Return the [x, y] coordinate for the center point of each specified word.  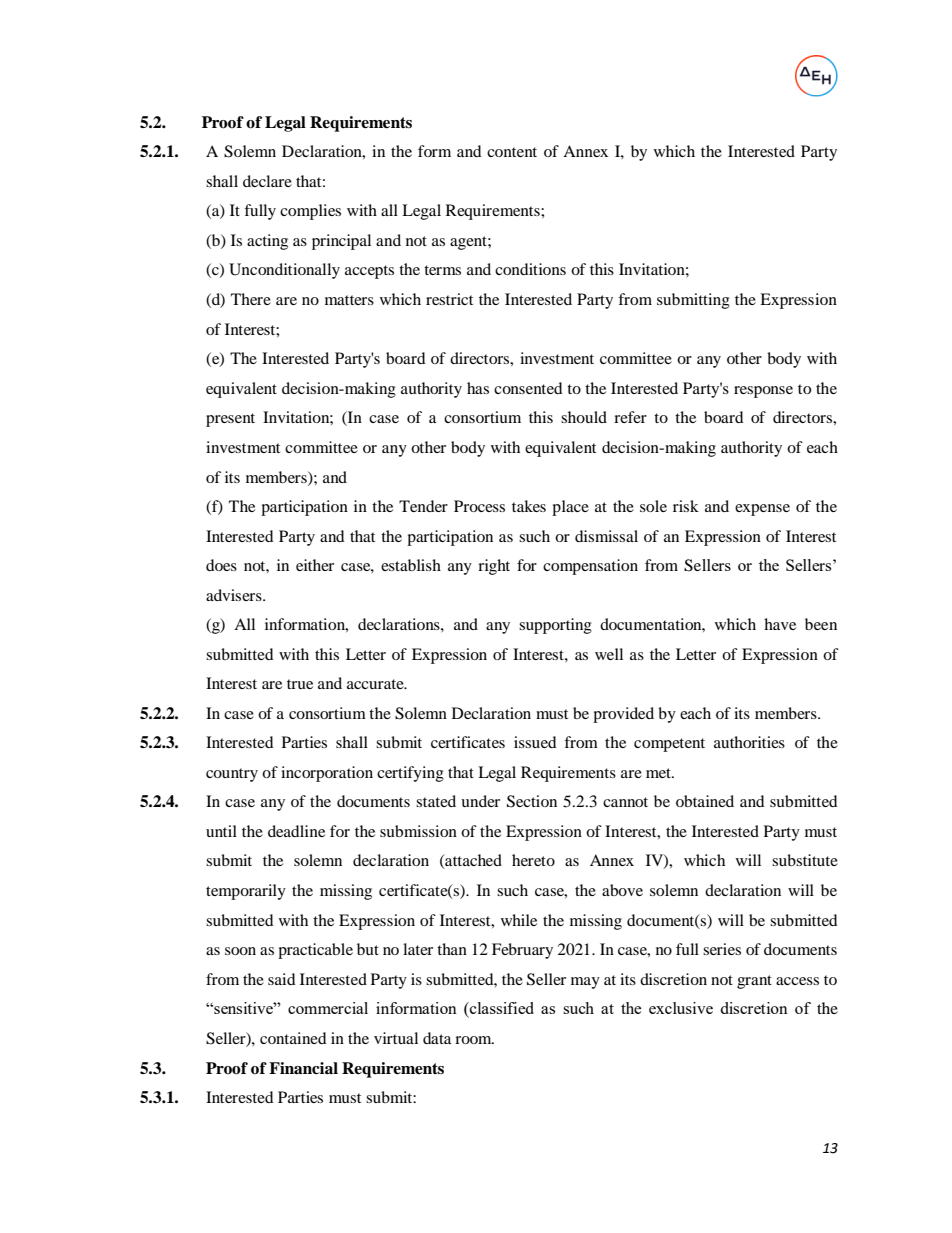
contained [293, 1038]
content [512, 152]
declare [267, 181]
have [780, 624]
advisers [235, 595]
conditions [530, 269]
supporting [555, 626]
